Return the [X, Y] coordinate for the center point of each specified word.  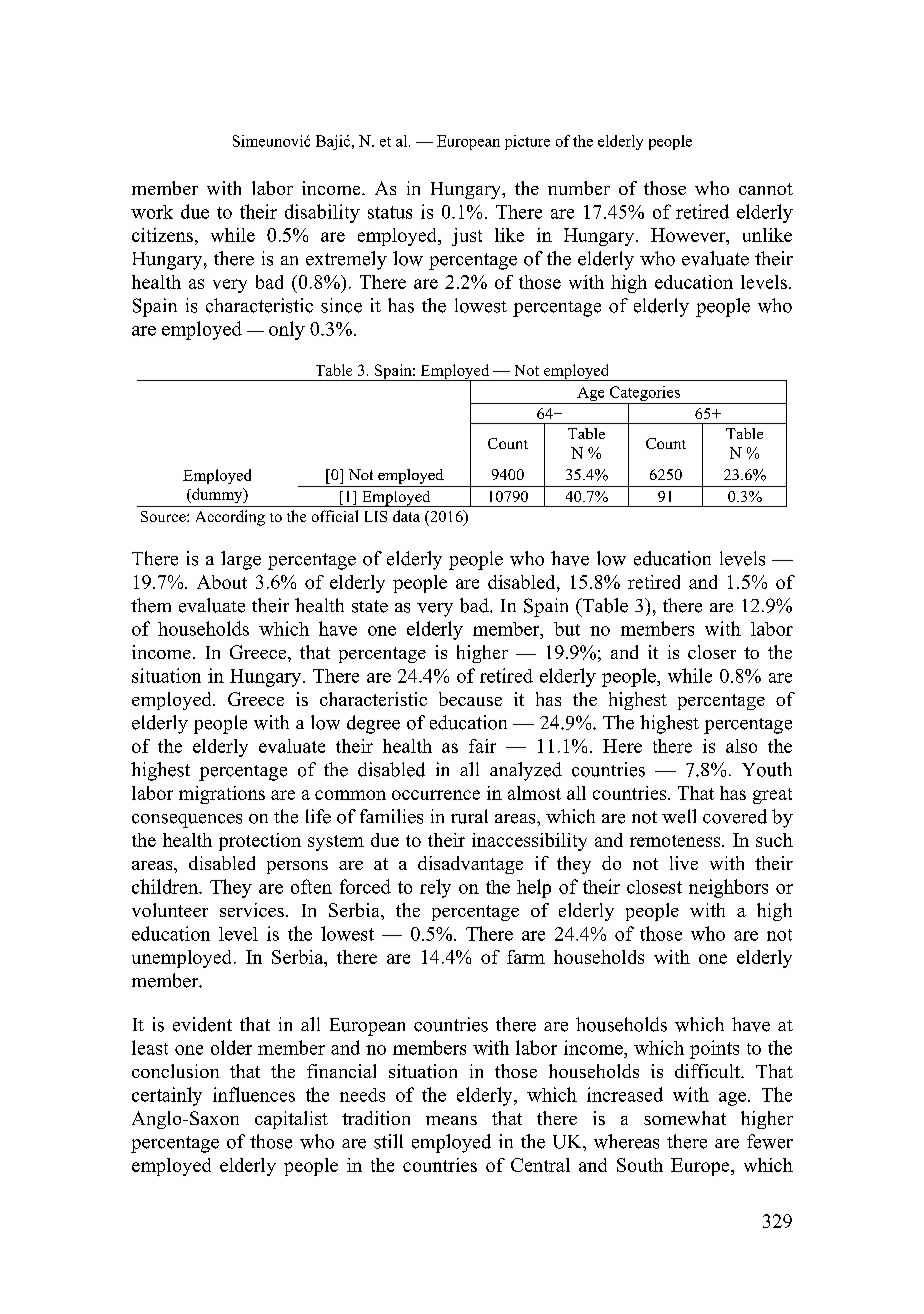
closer [712, 652]
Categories [644, 395]
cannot [766, 189]
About [222, 582]
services [252, 910]
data [406, 516]
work [152, 212]
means [451, 1120]
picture [527, 142]
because [470, 699]
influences [254, 1094]
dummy [217, 495]
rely [435, 888]
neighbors [728, 888]
